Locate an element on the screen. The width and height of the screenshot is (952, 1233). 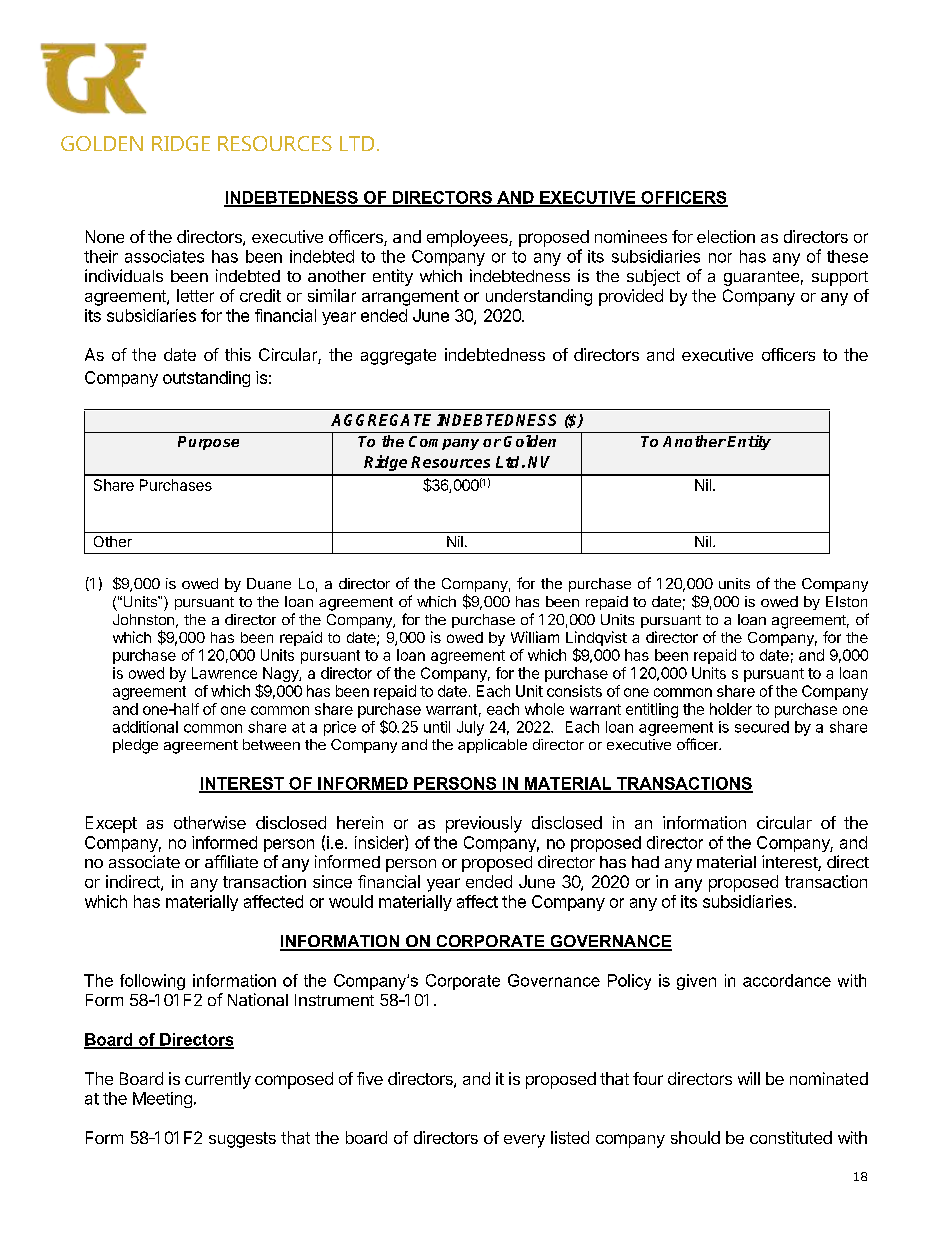
affiliate is located at coordinates (231, 861).
